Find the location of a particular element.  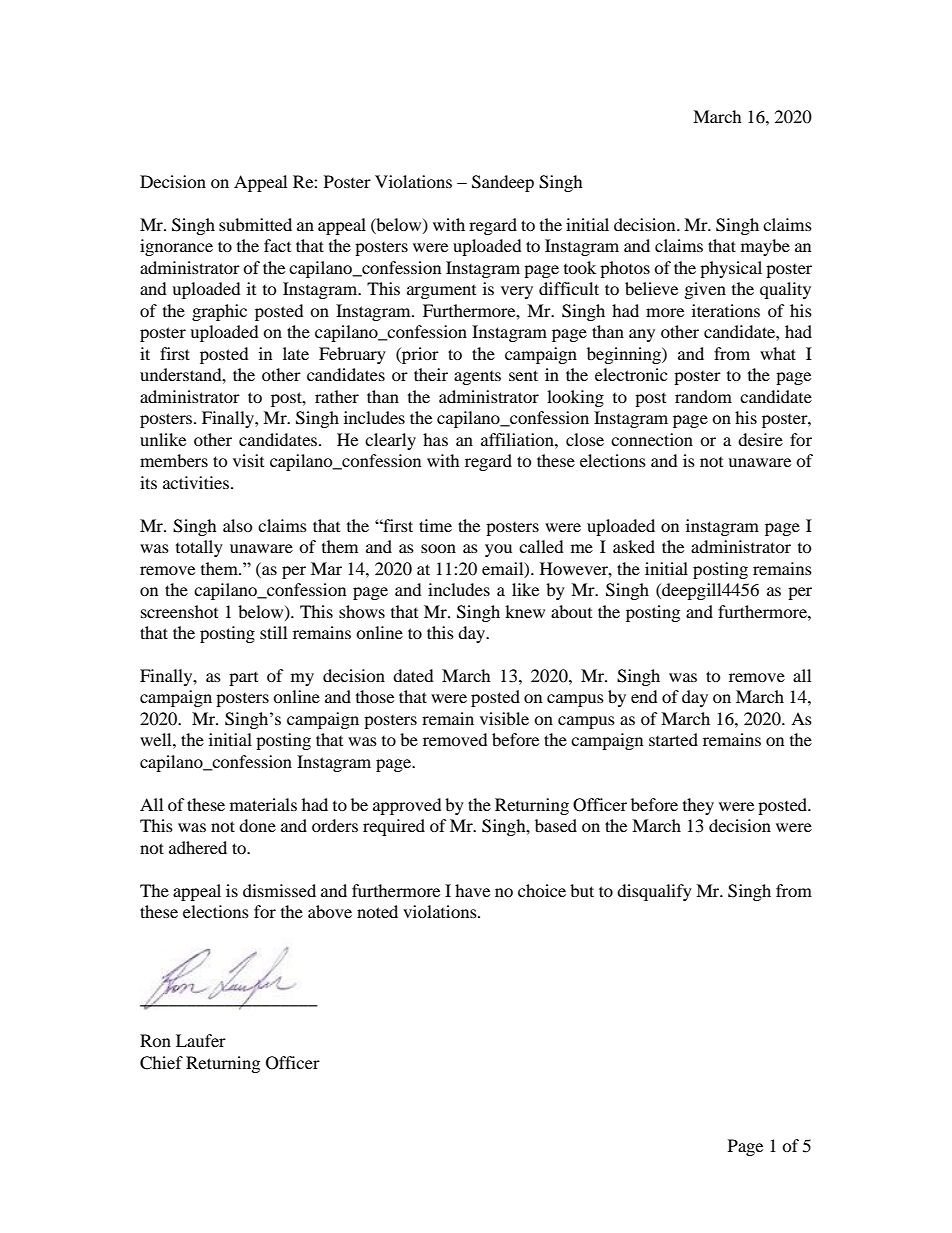

activities is located at coordinates (196, 482).
